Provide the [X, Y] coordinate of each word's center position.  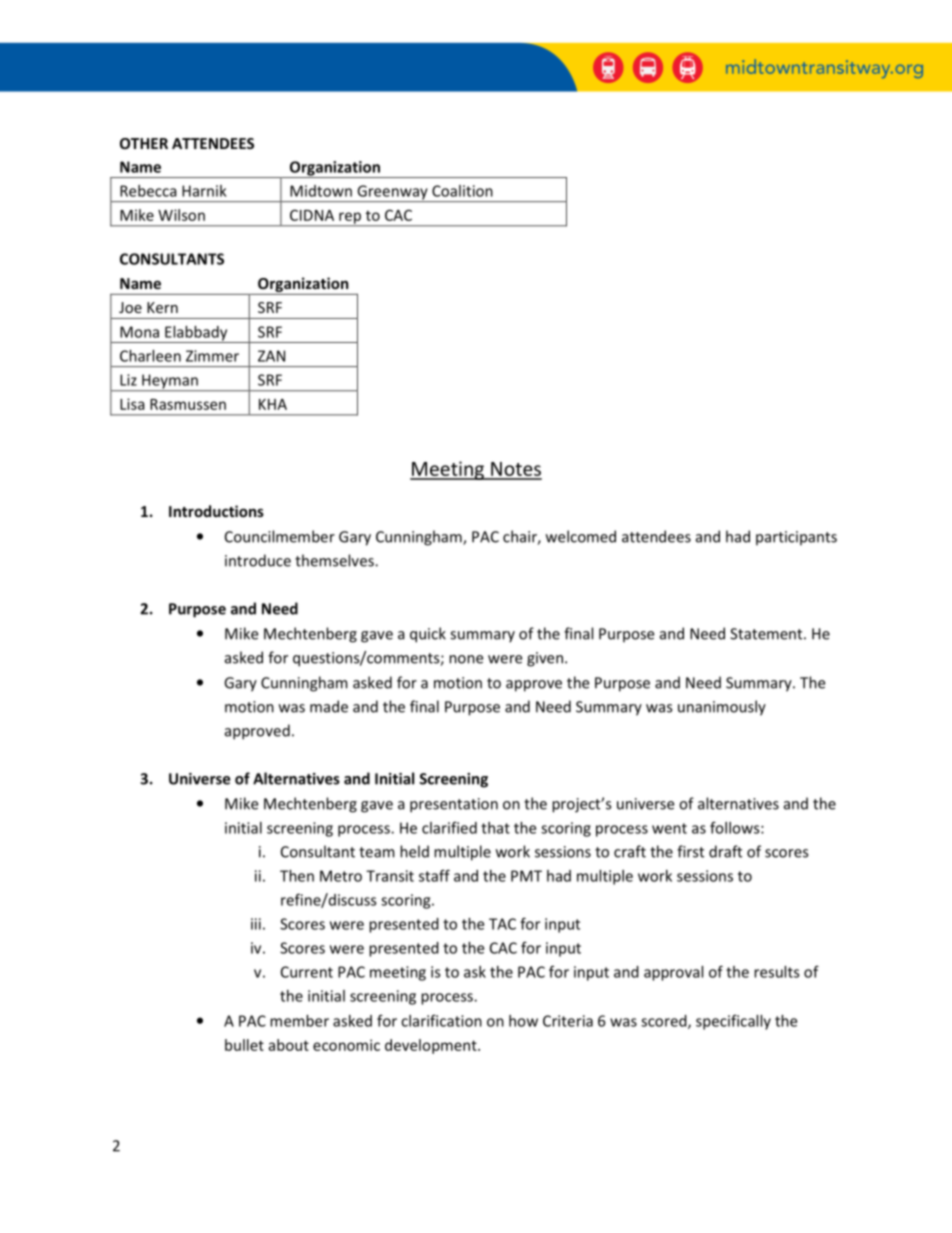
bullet [244, 1045]
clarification [441, 1021]
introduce [258, 560]
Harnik [204, 191]
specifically [733, 1022]
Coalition [462, 191]
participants [796, 538]
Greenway [392, 193]
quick [428, 635]
